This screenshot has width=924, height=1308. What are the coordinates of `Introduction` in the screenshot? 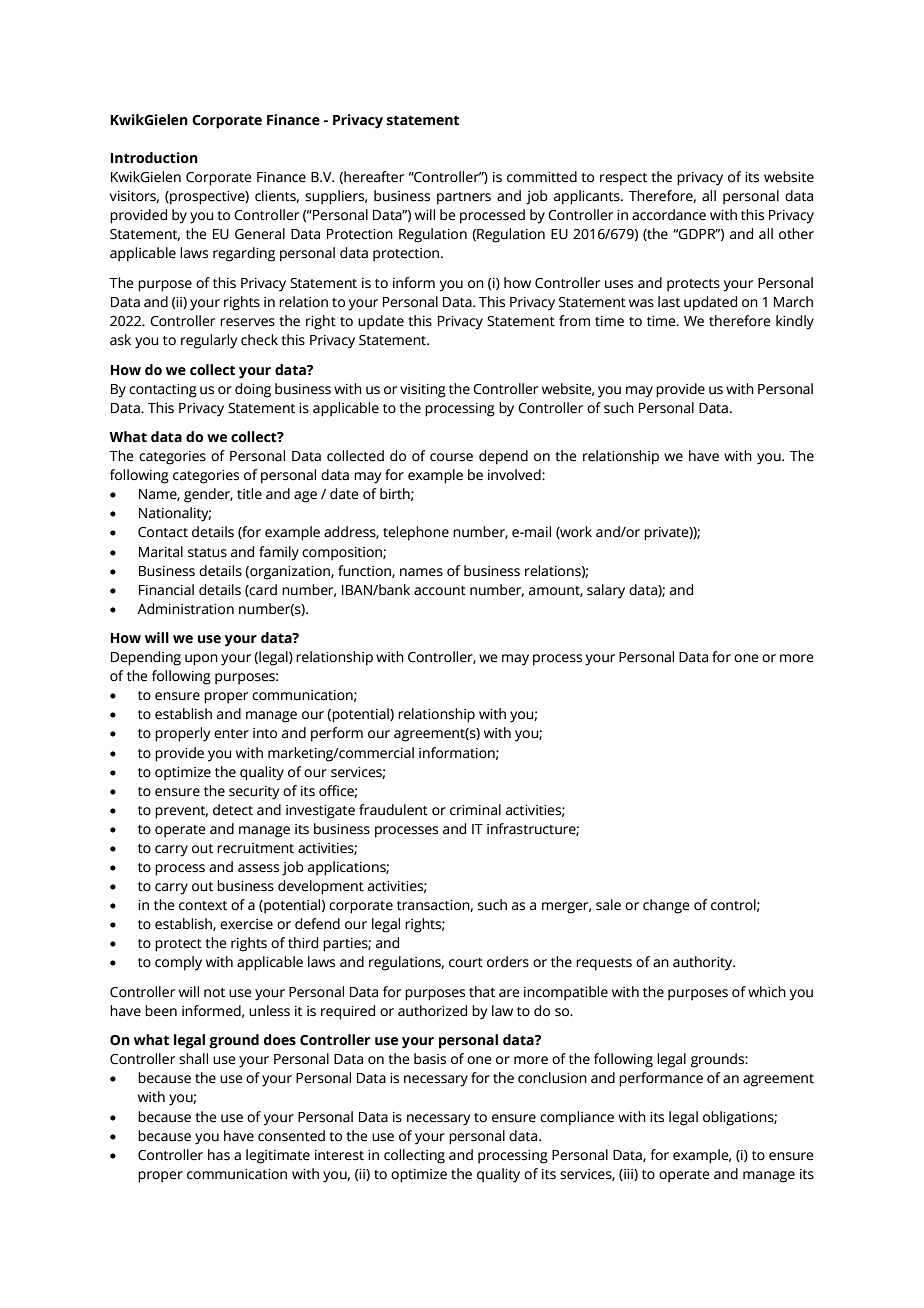 It's located at (154, 158).
